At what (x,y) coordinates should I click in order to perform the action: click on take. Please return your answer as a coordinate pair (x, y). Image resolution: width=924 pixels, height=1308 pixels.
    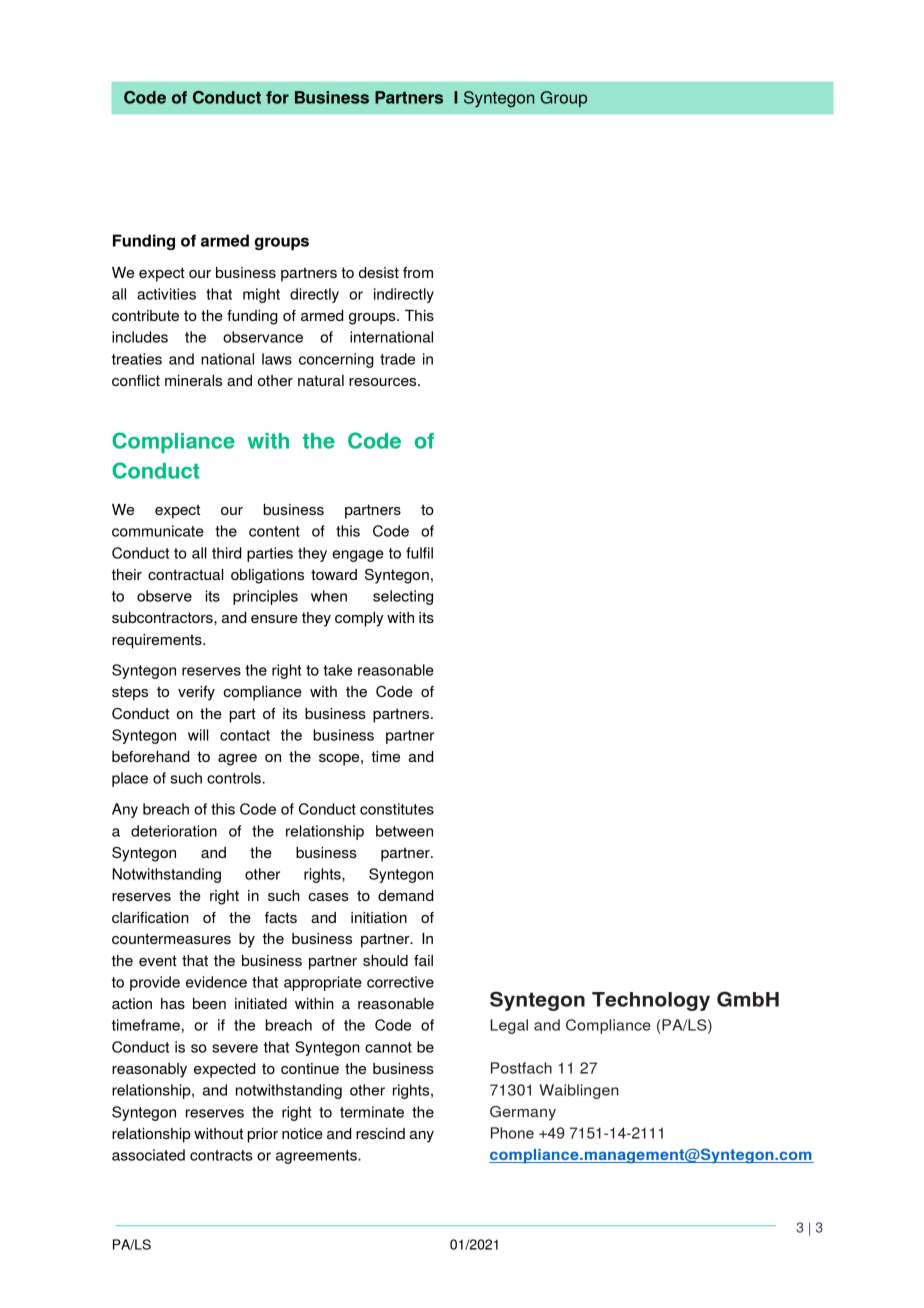
    Looking at the image, I should click on (337, 670).
